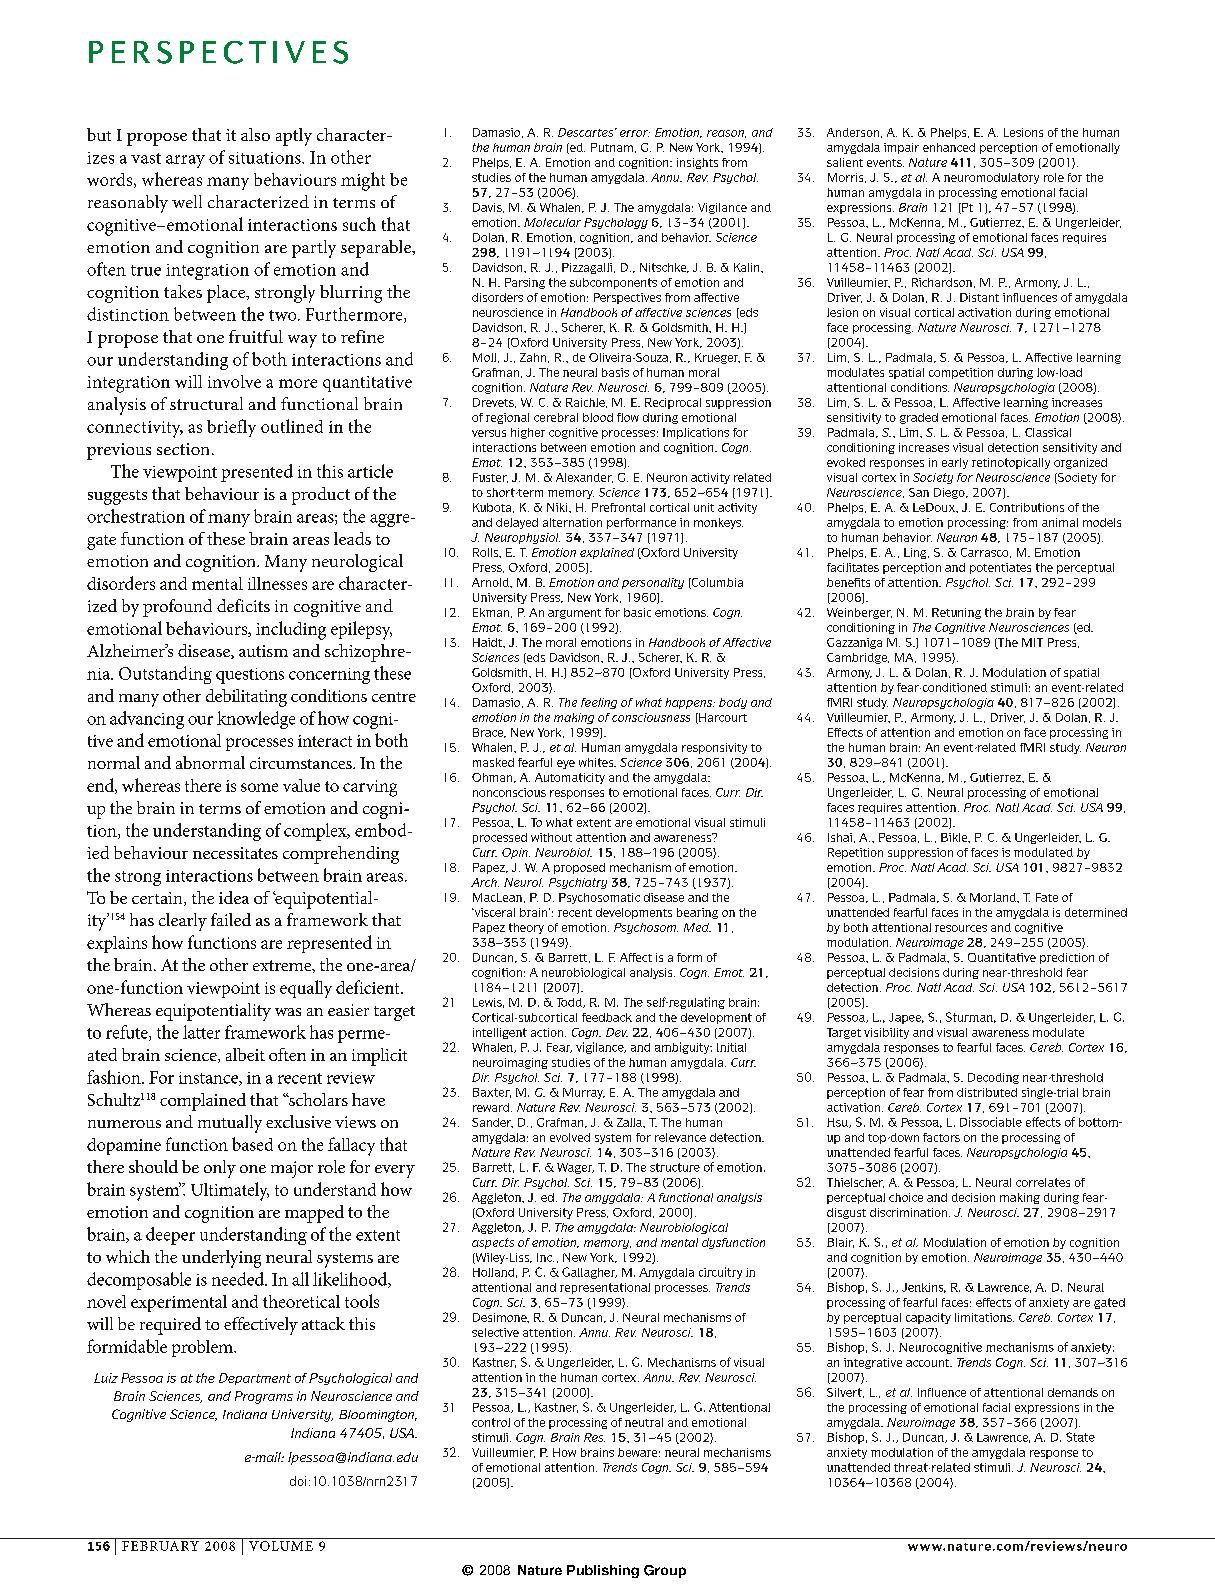 This screenshot has width=1215, height=1596. I want to click on Fate, so click(1047, 897).
